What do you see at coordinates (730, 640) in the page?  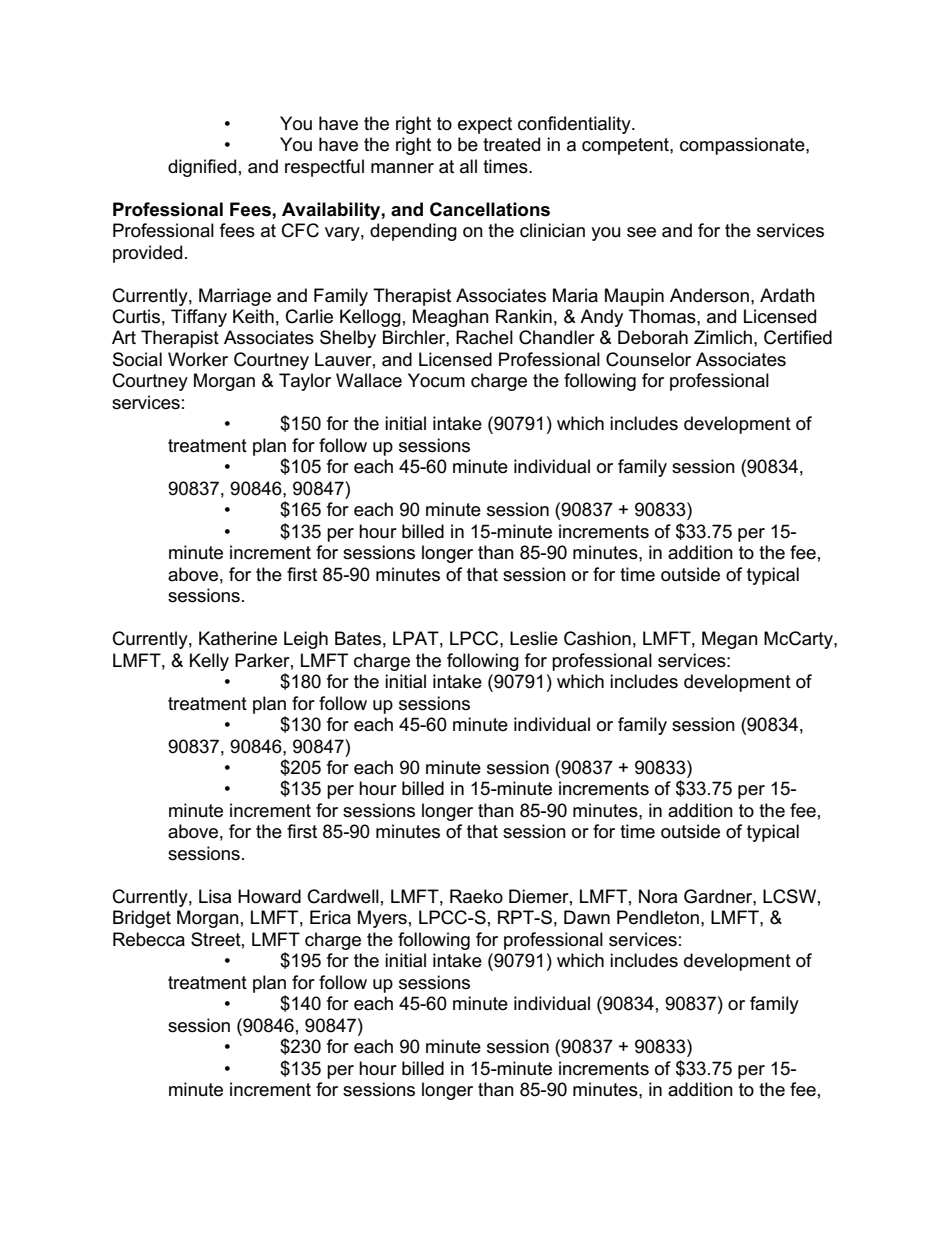 I see `Megan` at bounding box center [730, 640].
